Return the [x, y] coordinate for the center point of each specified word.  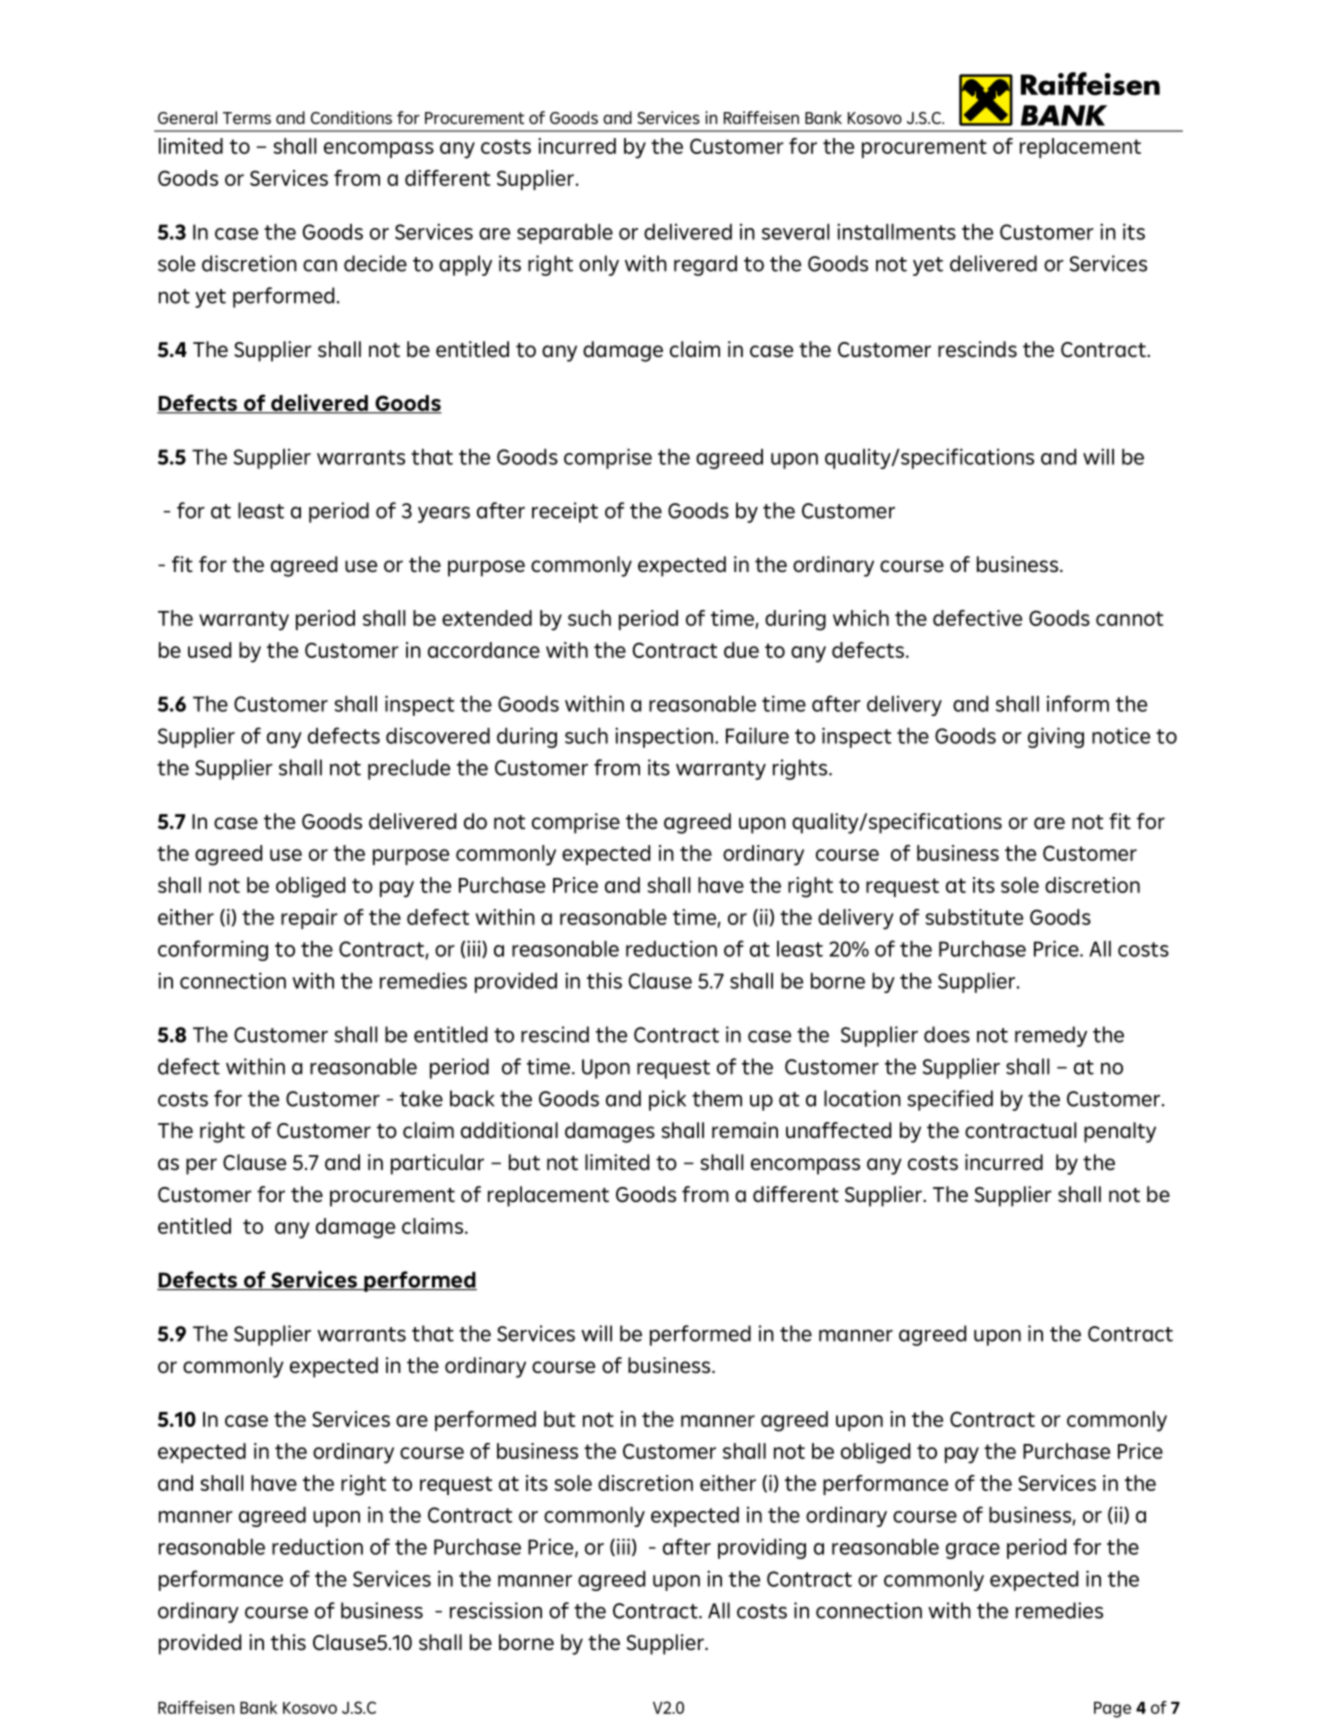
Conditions [351, 117]
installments [896, 231]
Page [1112, 1710]
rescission [496, 1610]
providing [762, 1548]
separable [565, 234]
